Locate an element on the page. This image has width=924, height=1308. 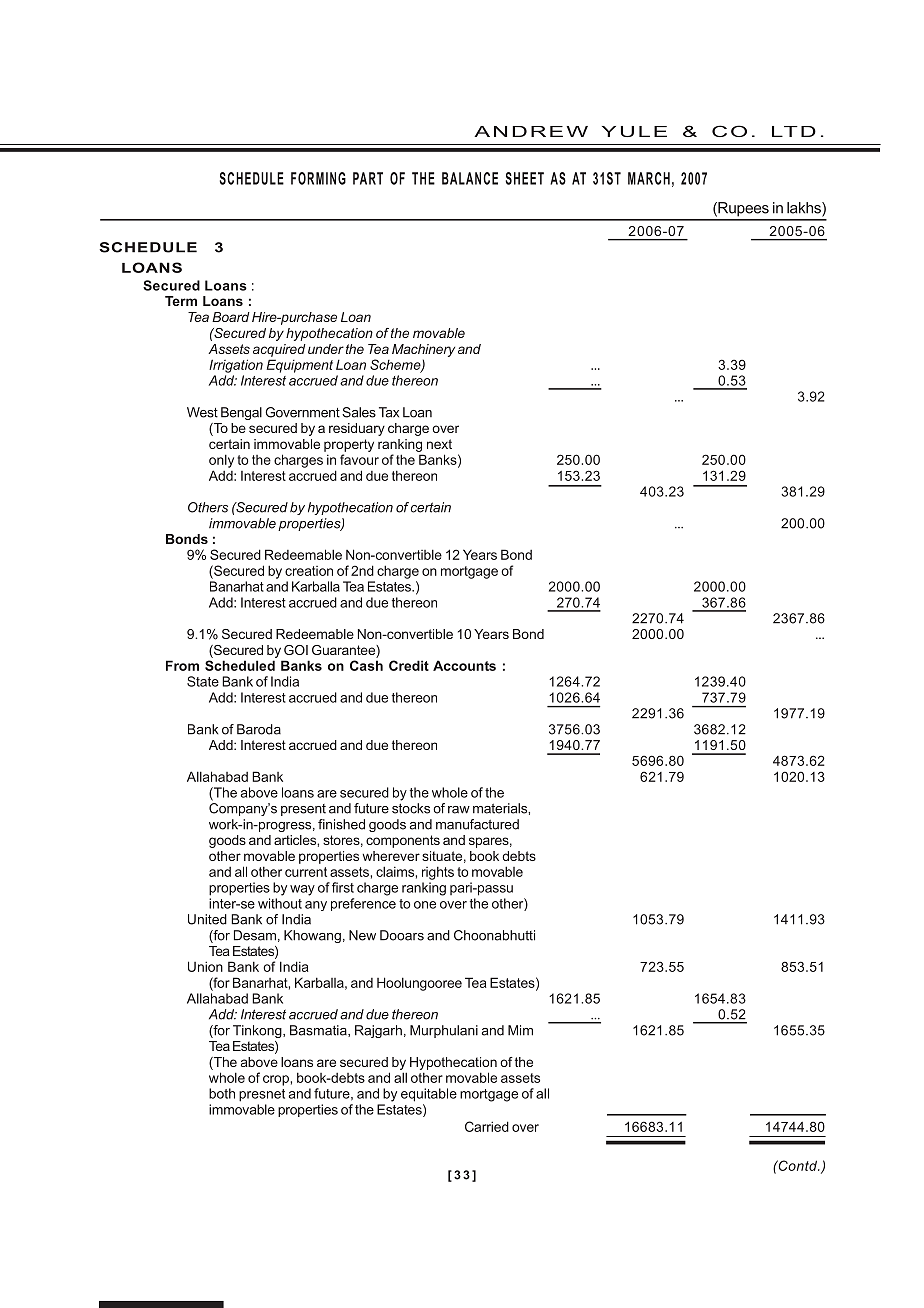
Machinery is located at coordinates (423, 350).
